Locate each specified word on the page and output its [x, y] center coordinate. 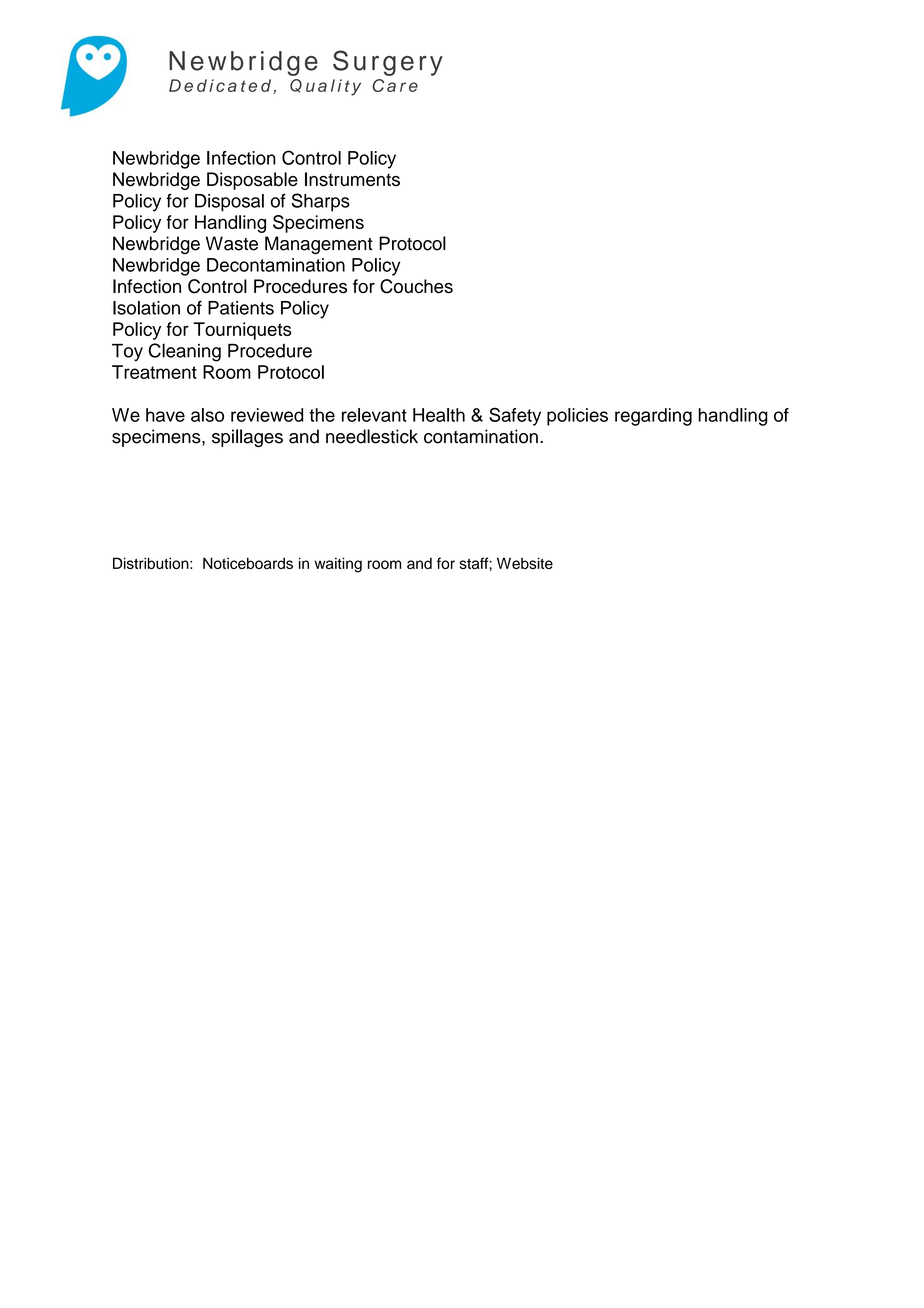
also [207, 415]
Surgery [388, 63]
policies [577, 417]
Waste [232, 243]
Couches [416, 286]
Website [525, 563]
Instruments [352, 179]
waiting [338, 565]
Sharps [321, 202]
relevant [374, 415]
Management [319, 245]
